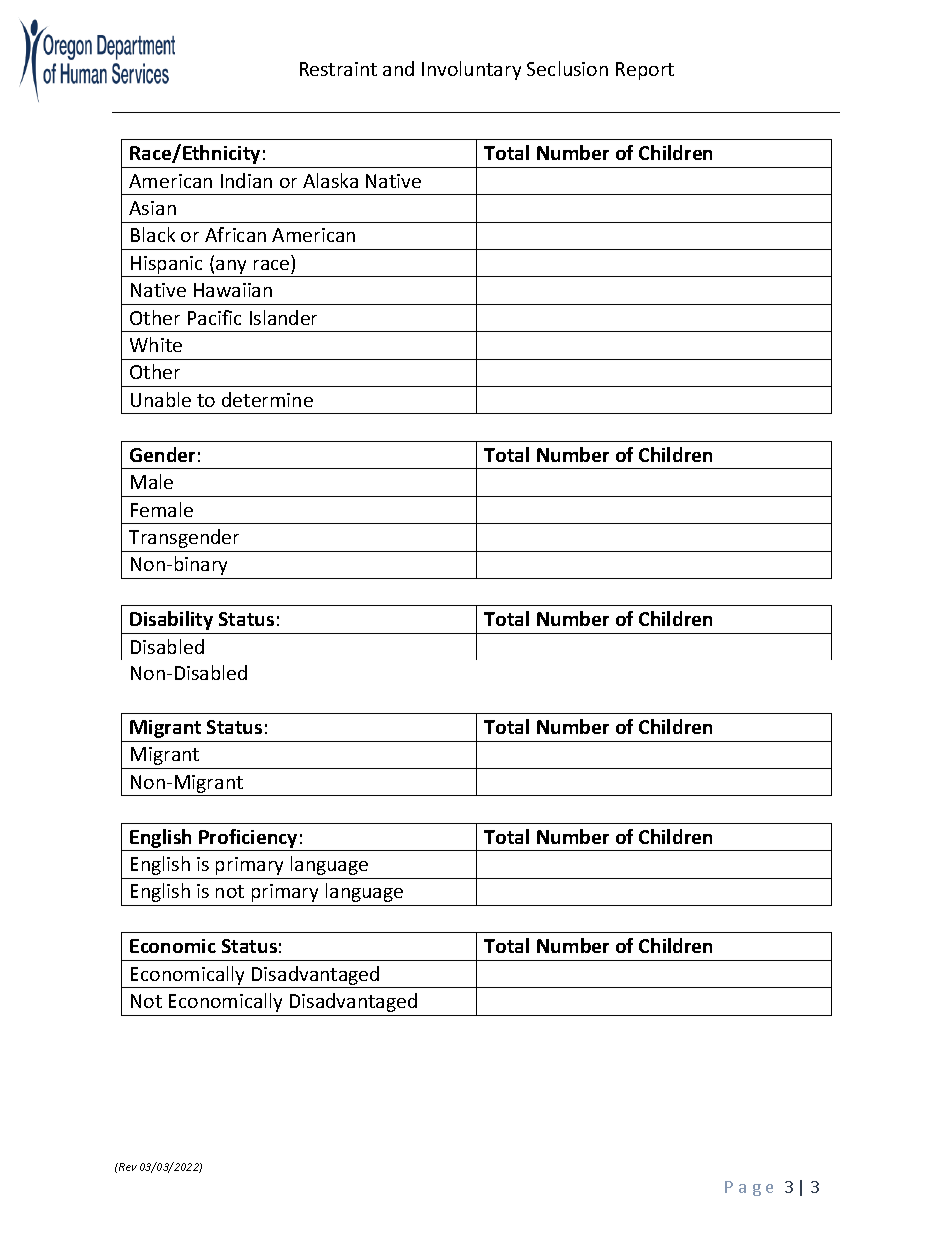  I want to click on White, so click(156, 344).
